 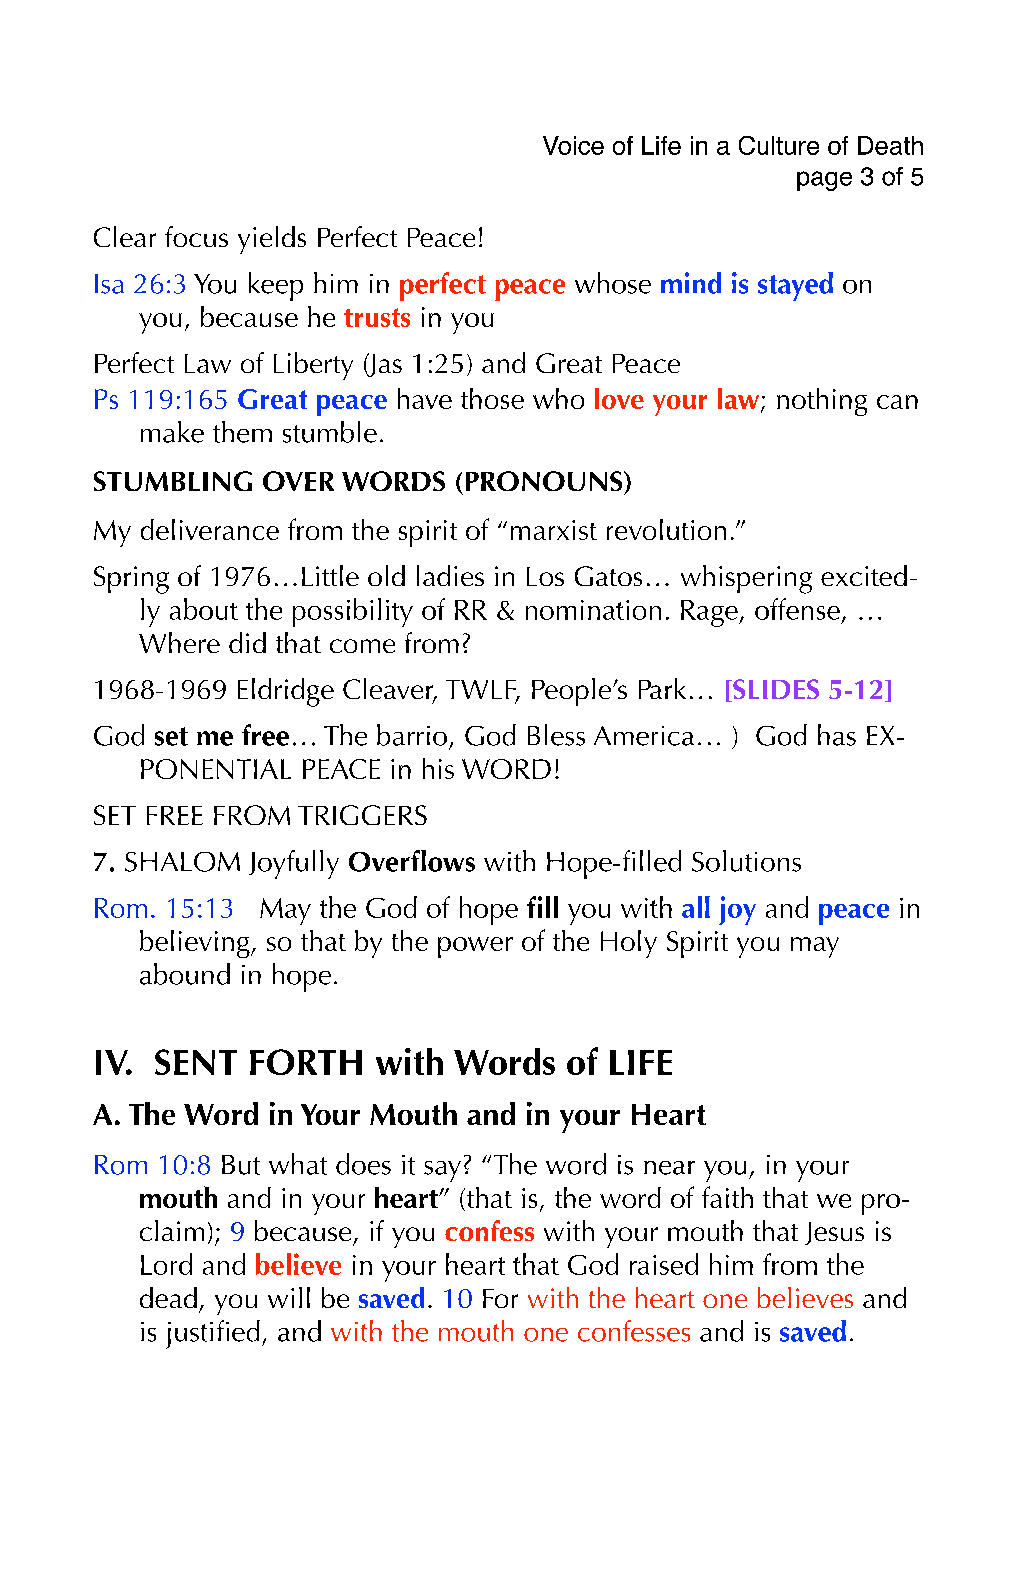 What do you see at coordinates (196, 236) in the screenshot?
I see `focus` at bounding box center [196, 236].
